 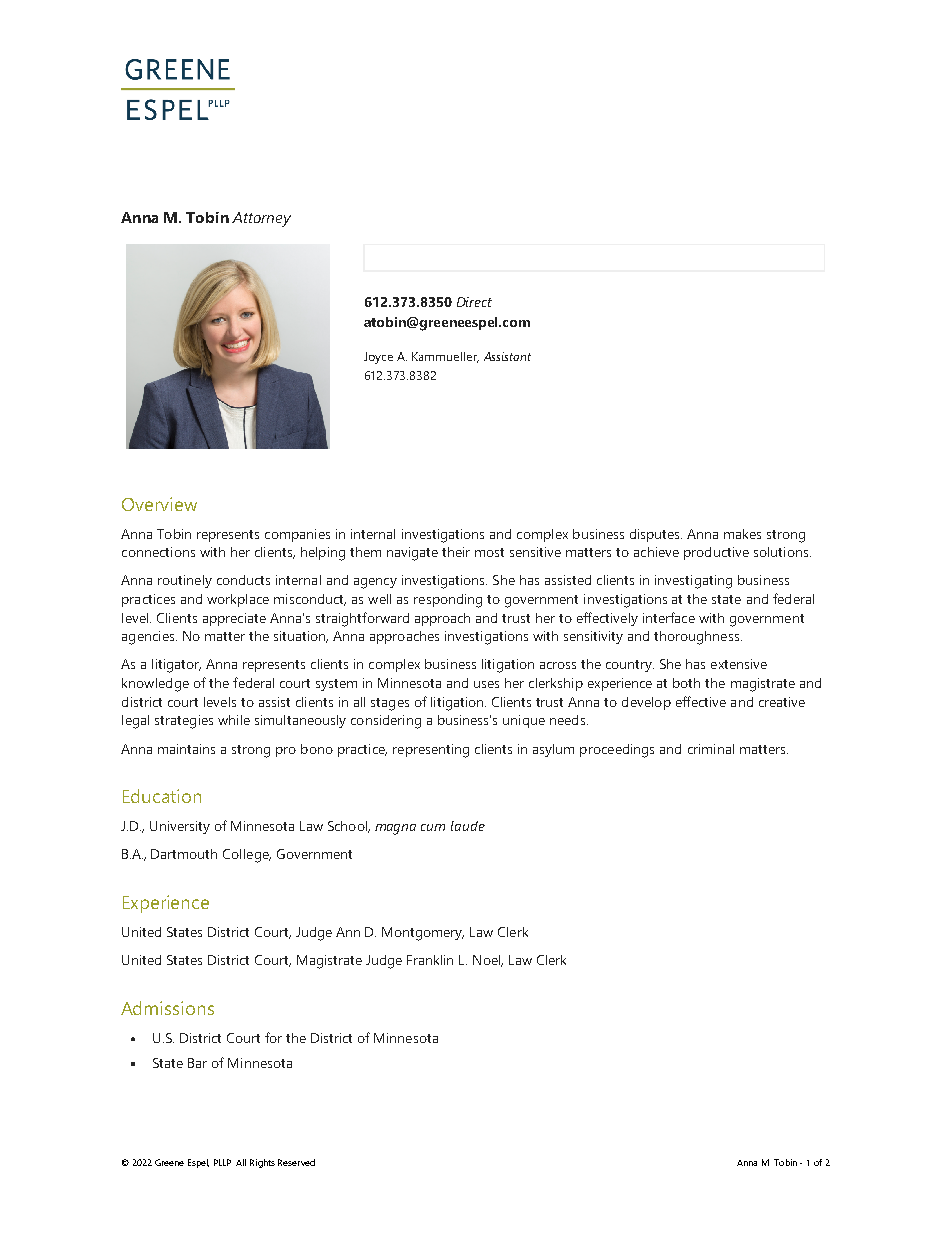 What do you see at coordinates (296, 1162) in the screenshot?
I see `Reserved` at bounding box center [296, 1162].
